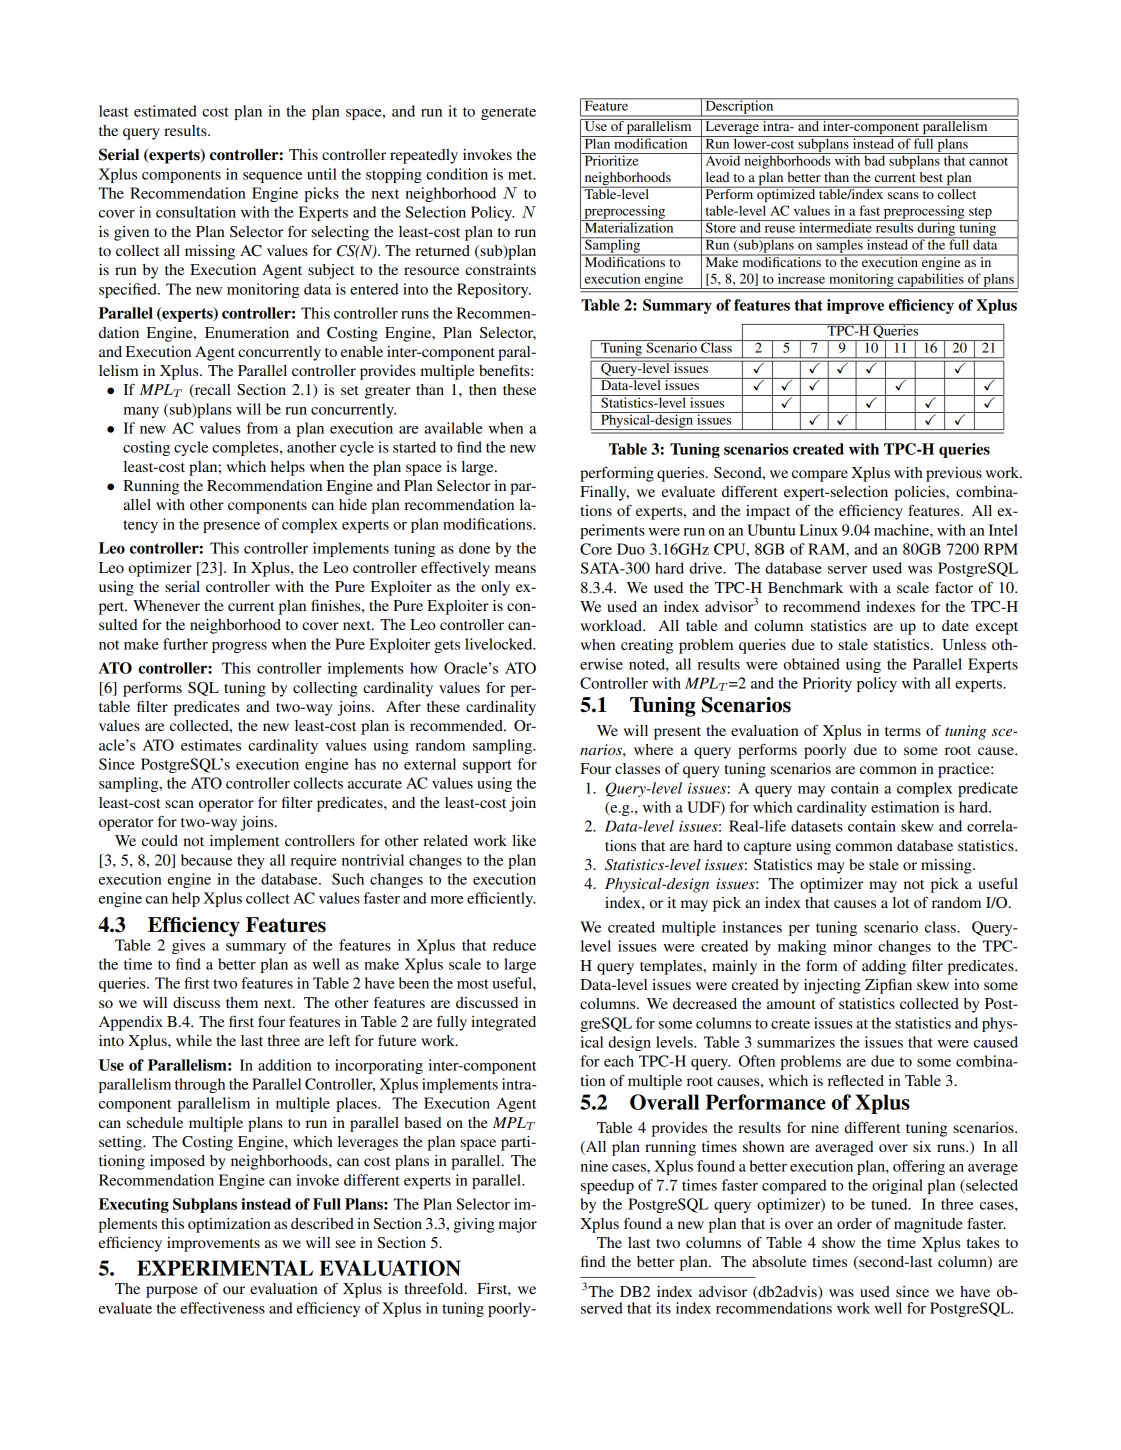  Describe the element at coordinates (954, 474) in the screenshot. I see `previous` at that location.
